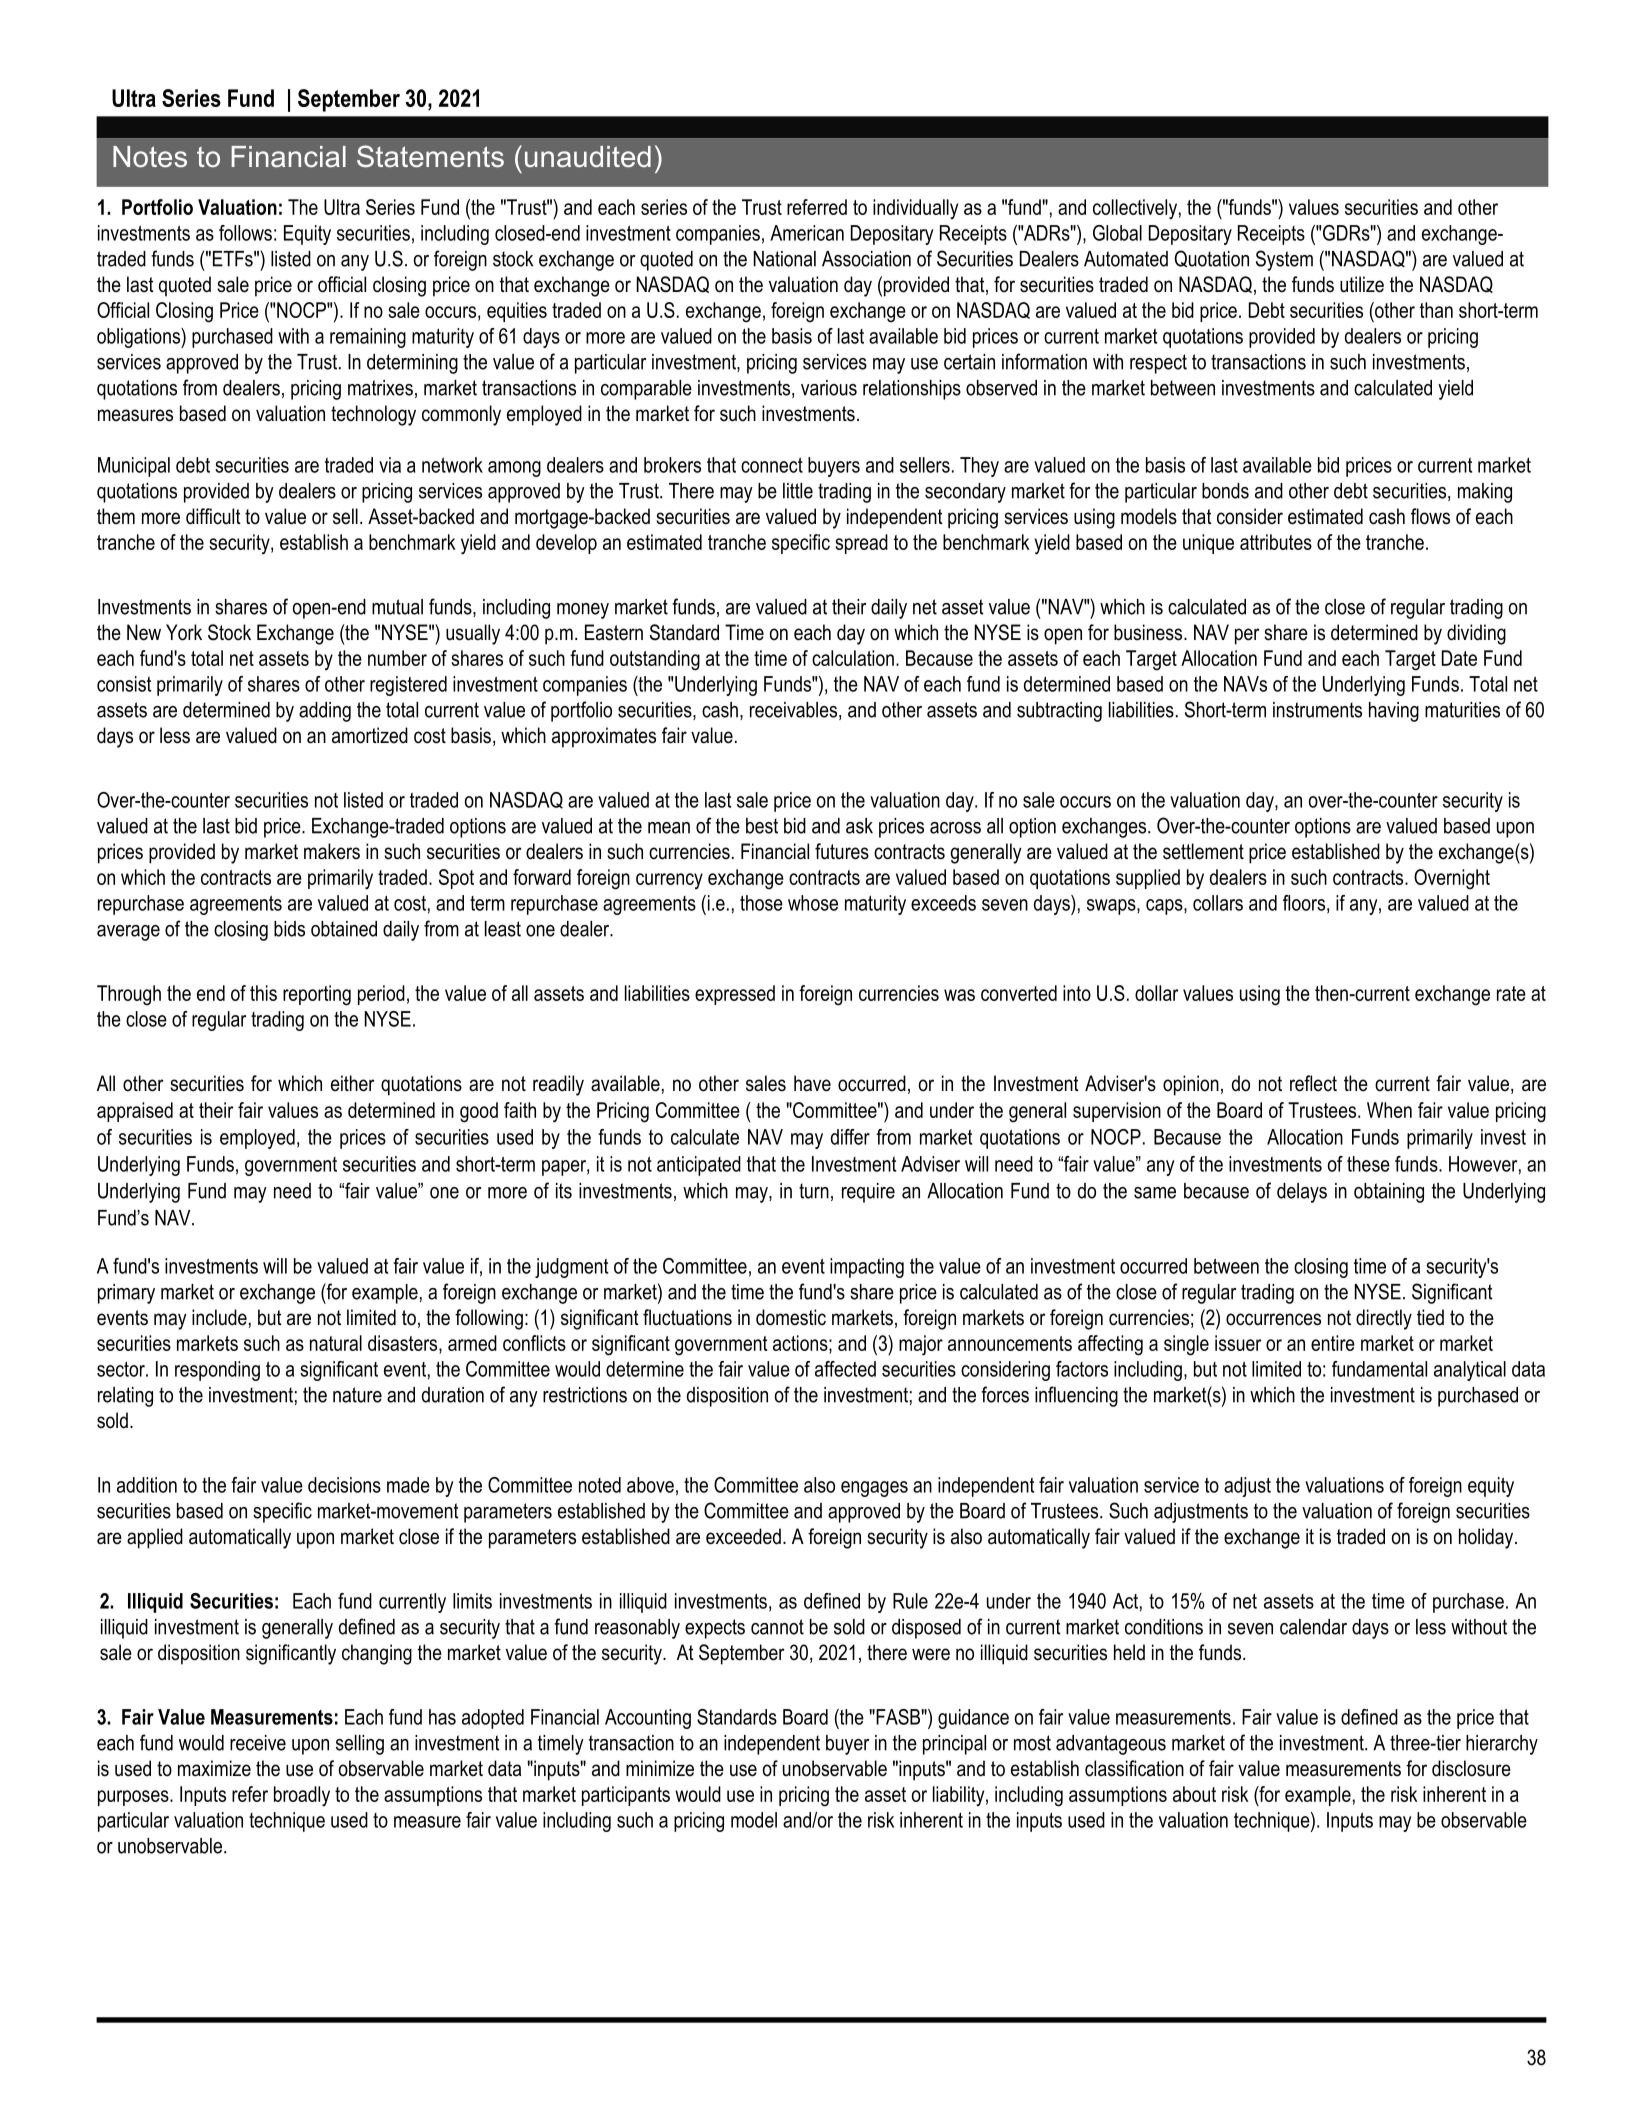 This page has width=1643, height=2126. What do you see at coordinates (845, 1369) in the page?
I see `affected` at bounding box center [845, 1369].
